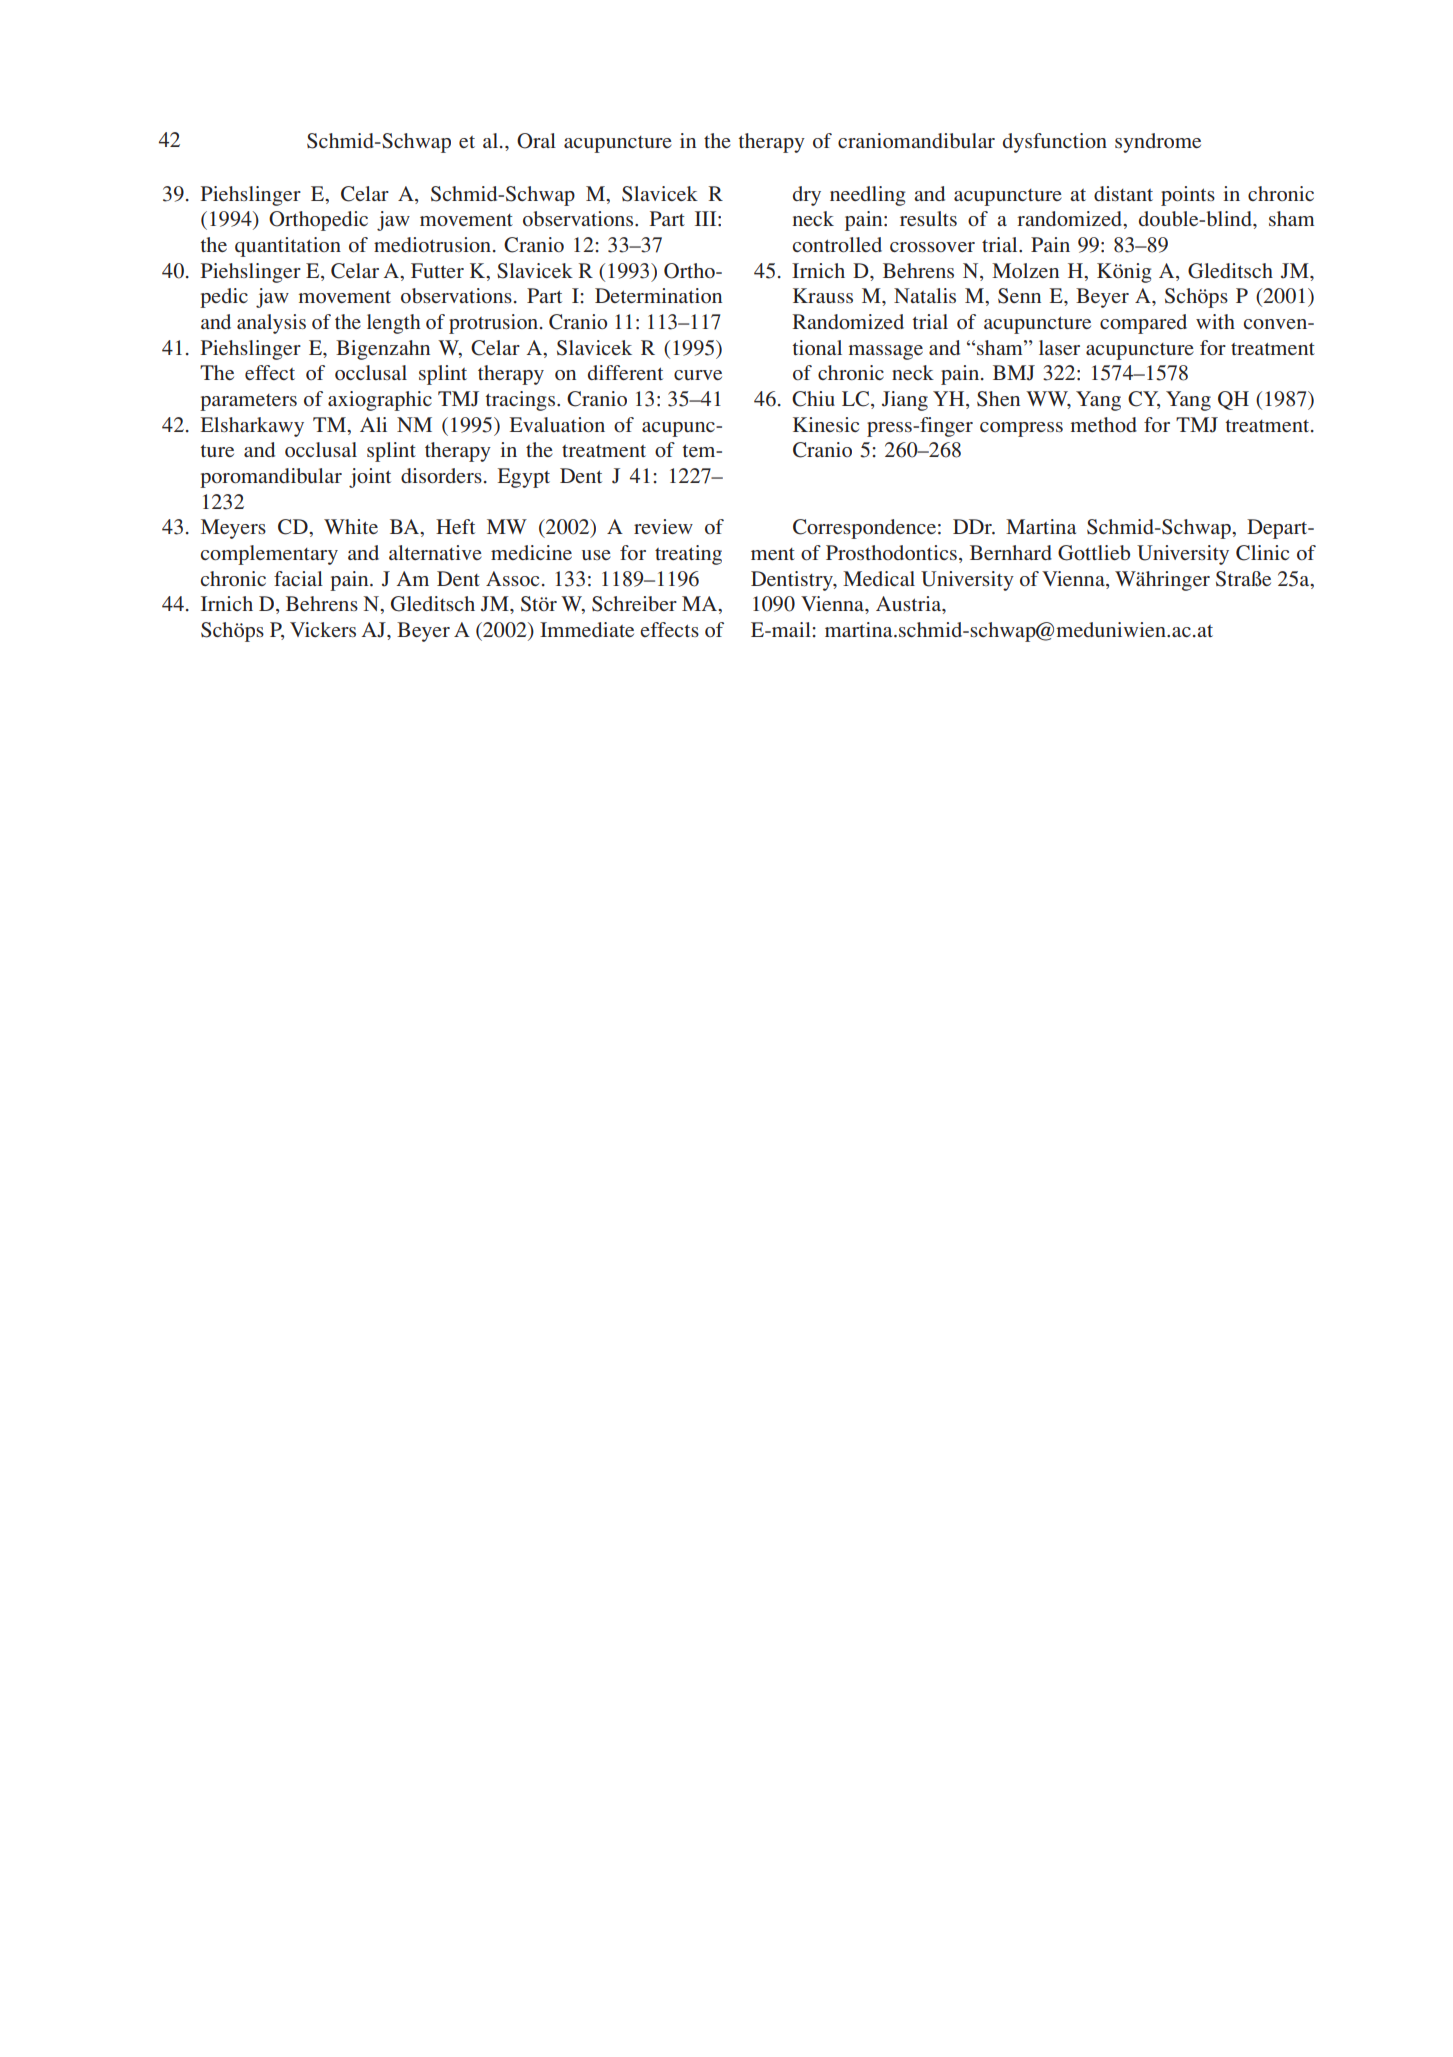  Describe the element at coordinates (323, 629) in the document. I see `Vickers` at that location.
